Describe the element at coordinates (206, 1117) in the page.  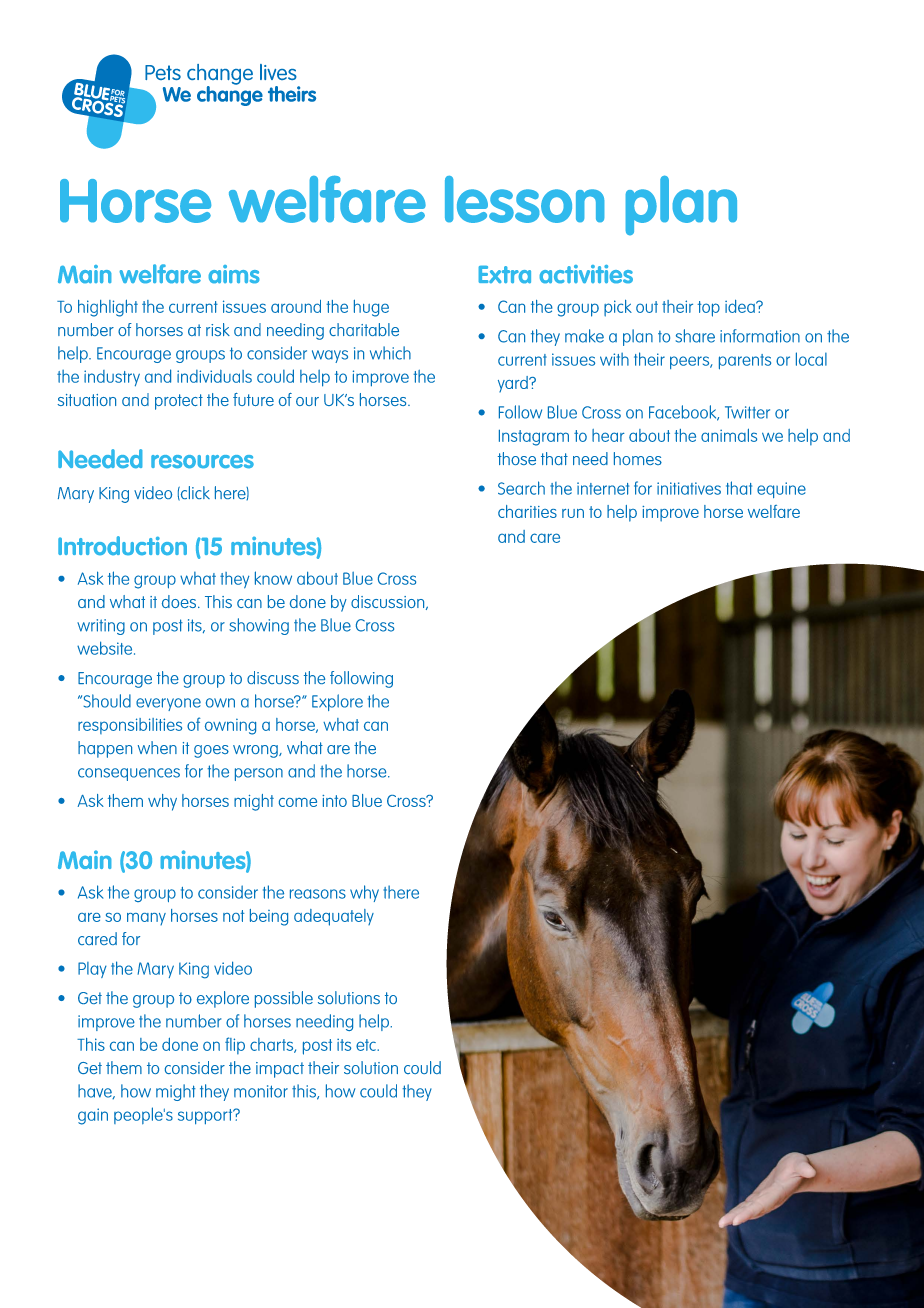
I see `support` at that location.
